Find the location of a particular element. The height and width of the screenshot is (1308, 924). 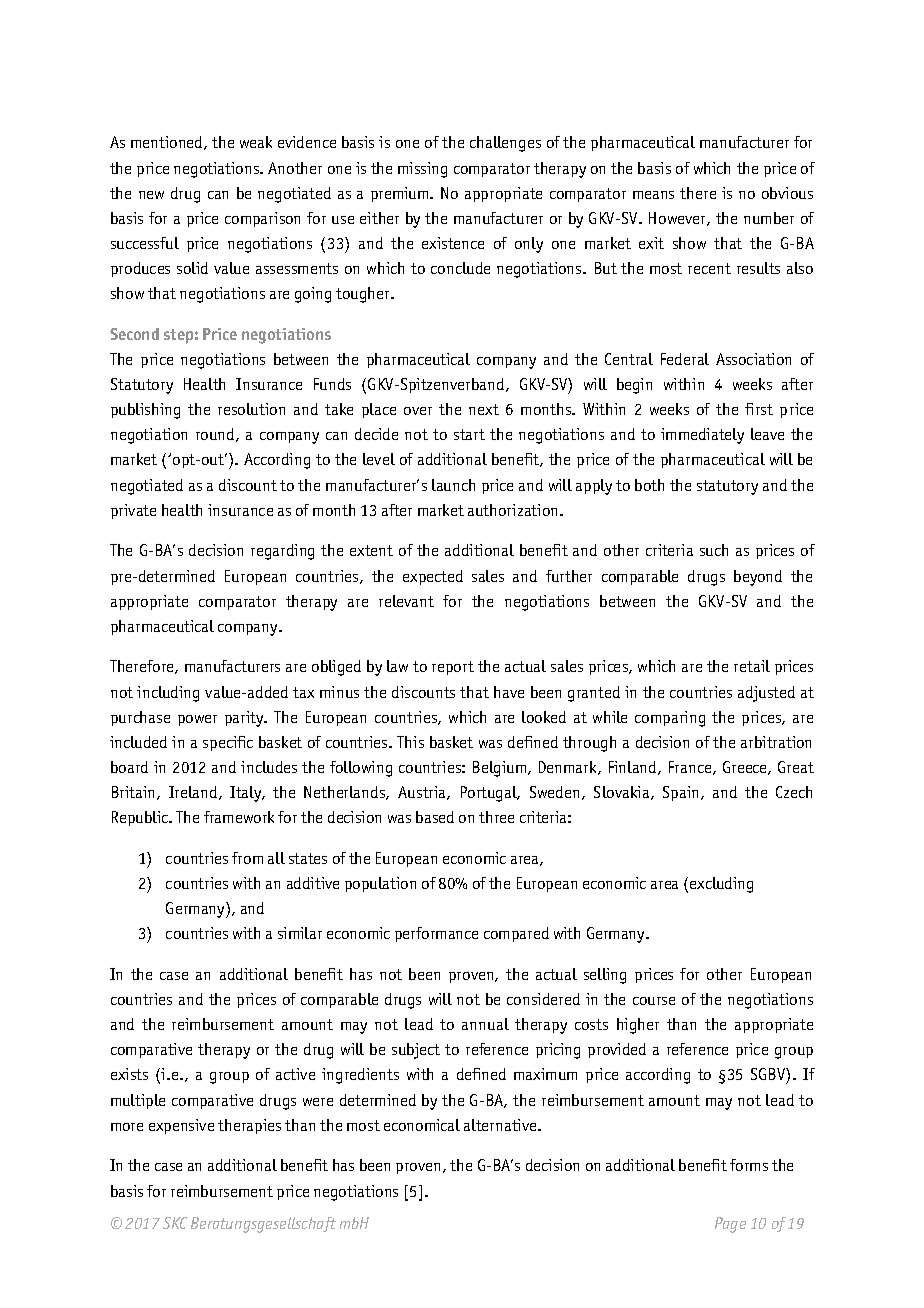

missing is located at coordinates (422, 170).
